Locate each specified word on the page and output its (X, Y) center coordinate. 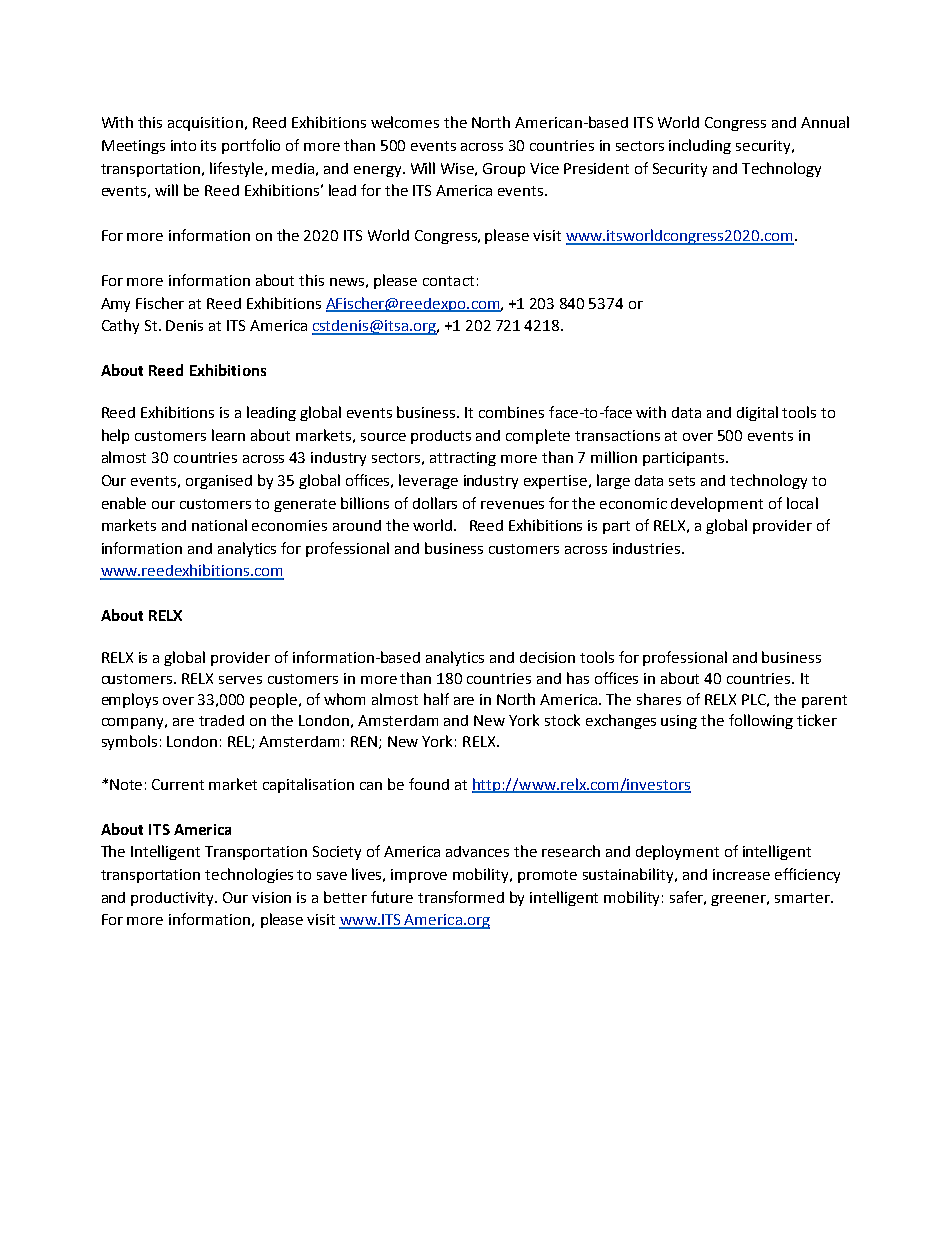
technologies (249, 875)
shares (659, 699)
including (700, 146)
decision (547, 657)
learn (228, 435)
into (183, 145)
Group (504, 170)
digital (757, 413)
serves (240, 680)
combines (511, 412)
